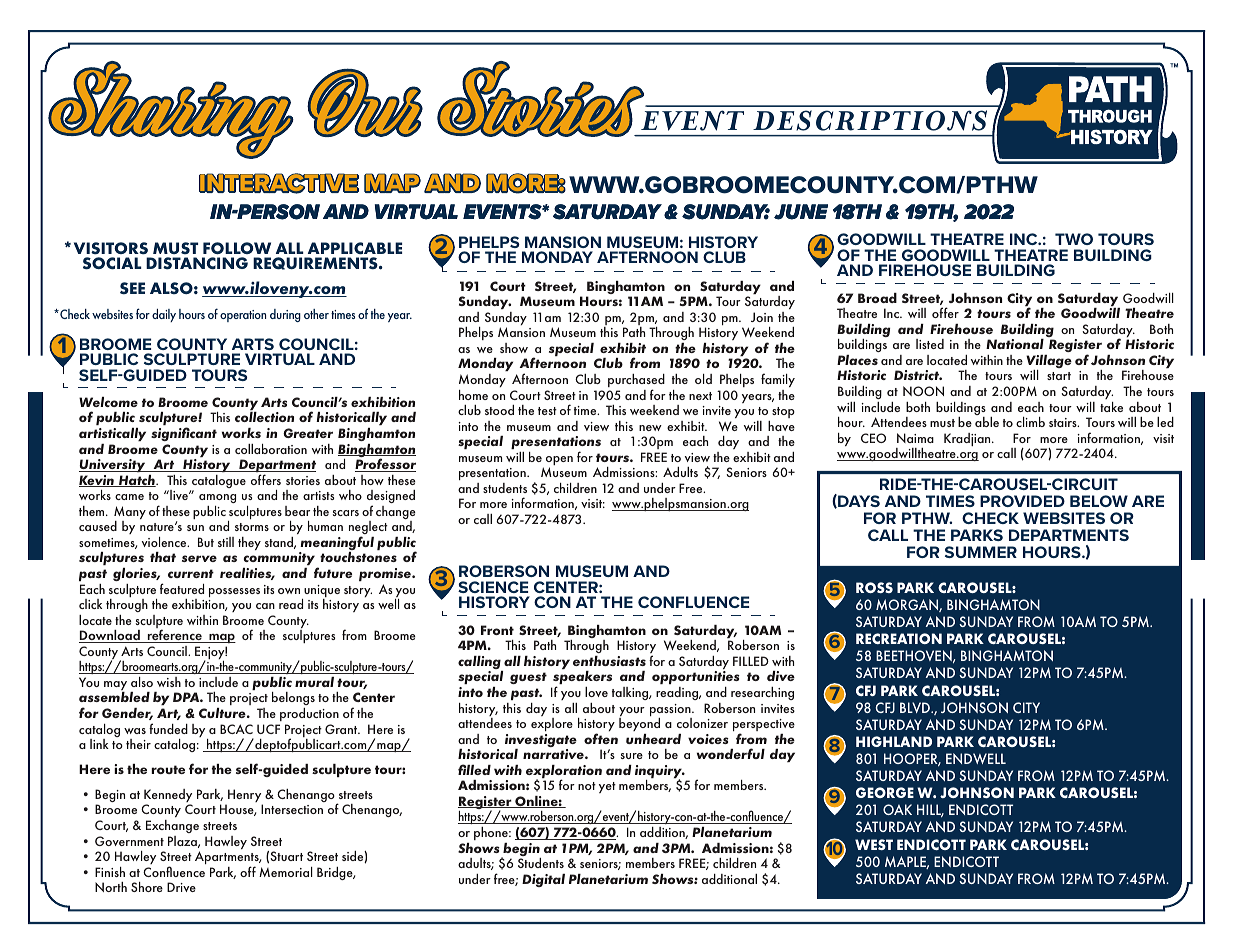 The width and height of the image is (1233, 952). What do you see at coordinates (801, 212) in the image?
I see `JUNE` at bounding box center [801, 212].
